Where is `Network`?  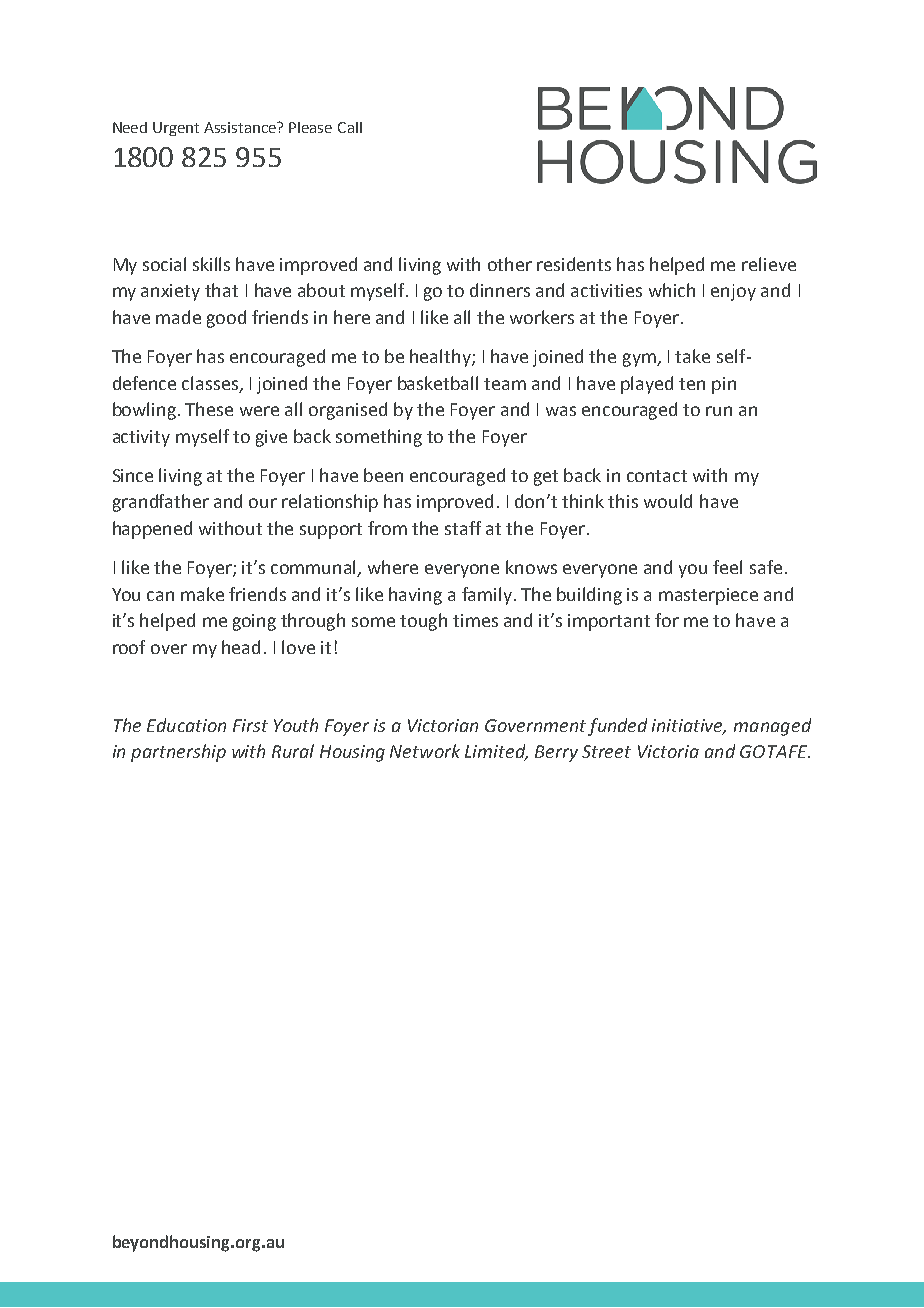
Network is located at coordinates (425, 751).
